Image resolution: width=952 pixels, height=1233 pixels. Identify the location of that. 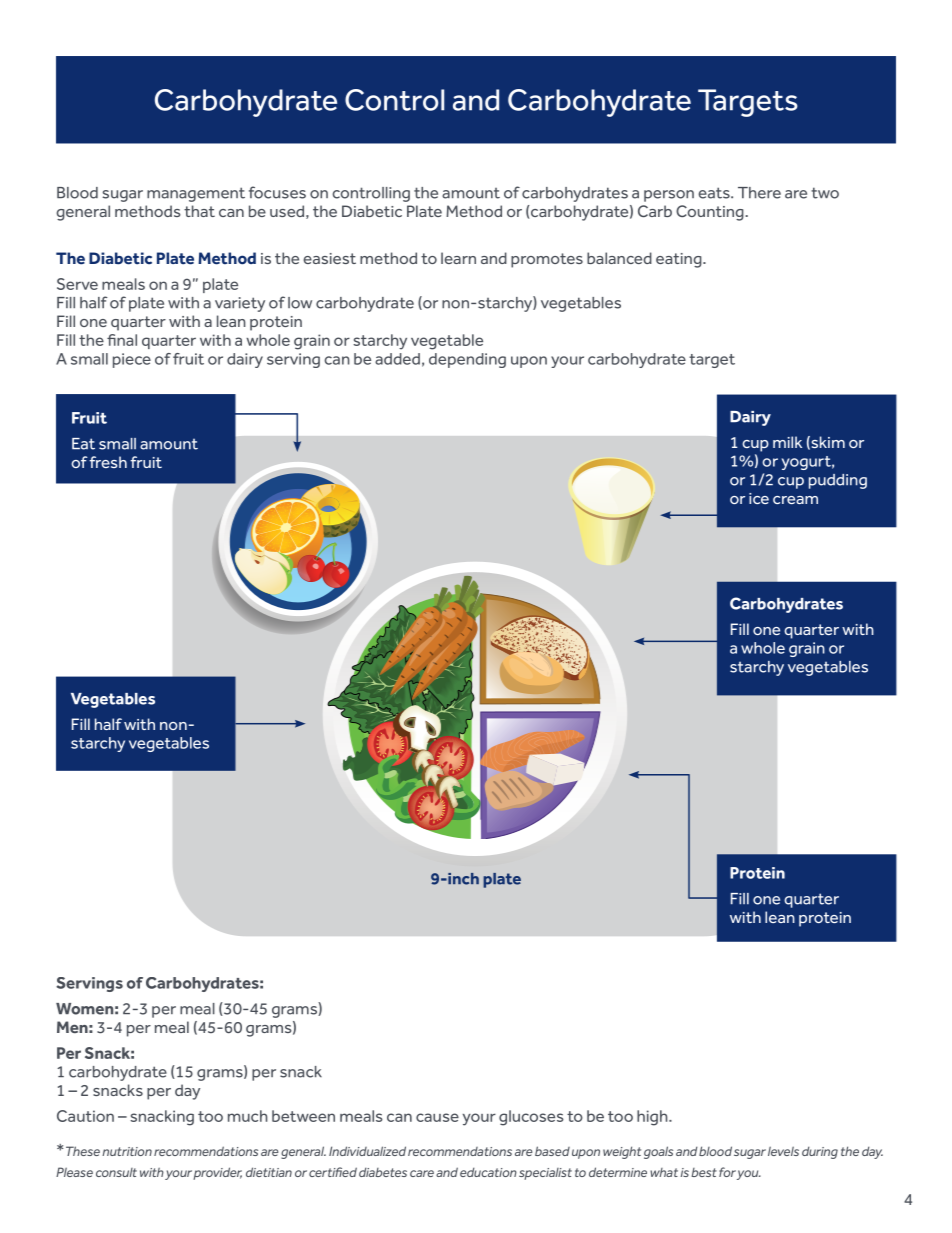
(199, 211).
